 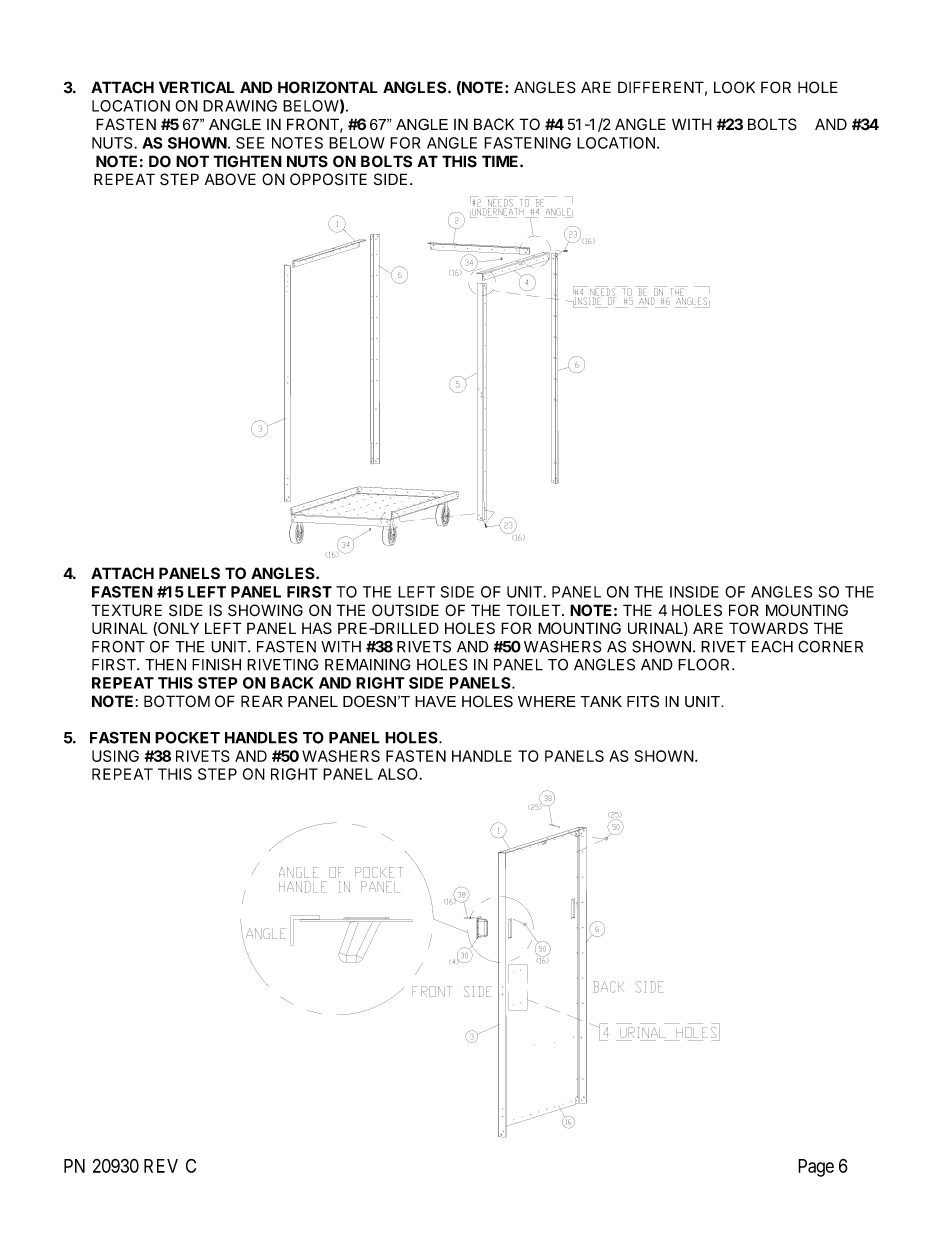 I want to click on DRAWING, so click(x=240, y=106).
